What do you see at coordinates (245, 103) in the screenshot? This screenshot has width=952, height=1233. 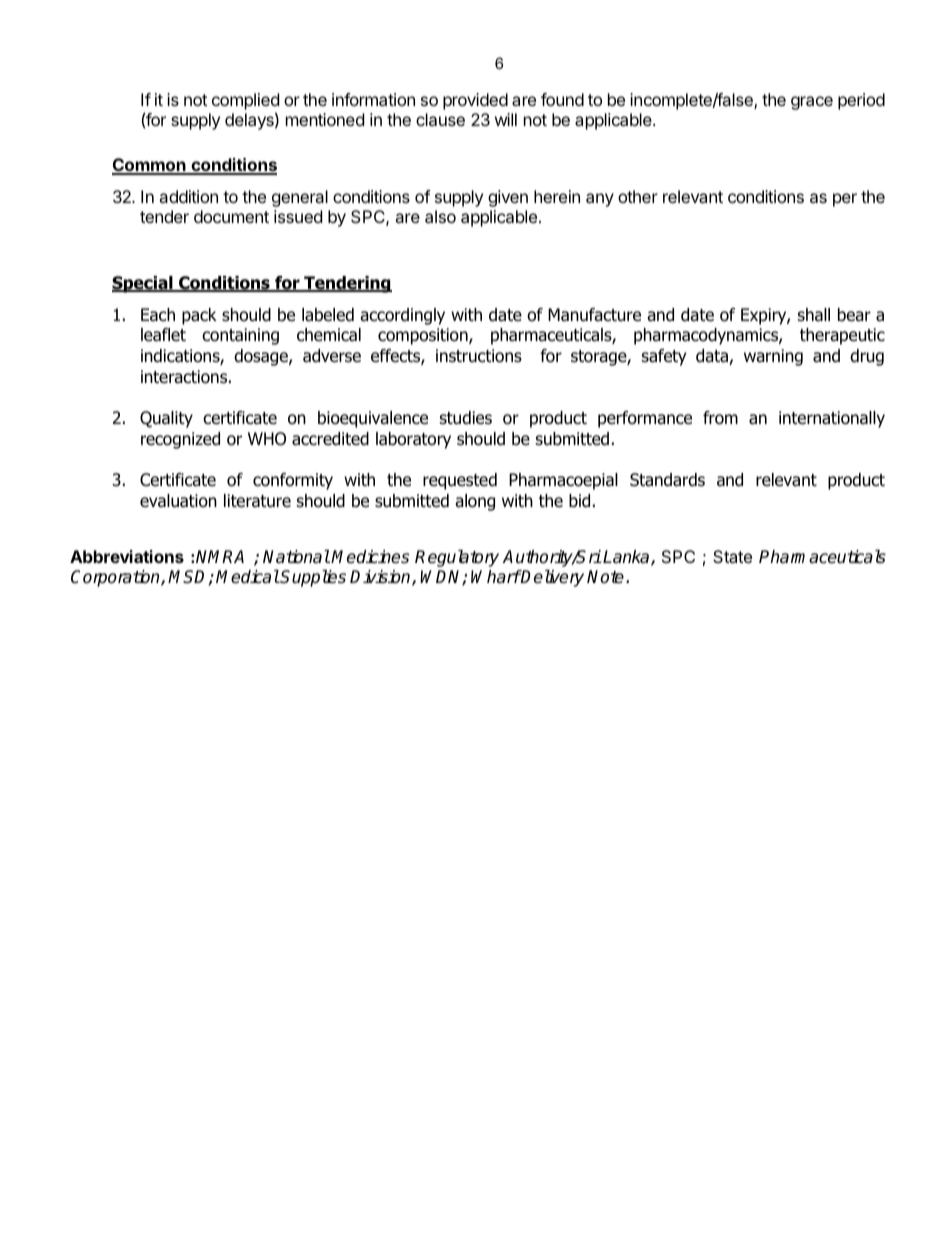 I see `complied` at bounding box center [245, 103].
